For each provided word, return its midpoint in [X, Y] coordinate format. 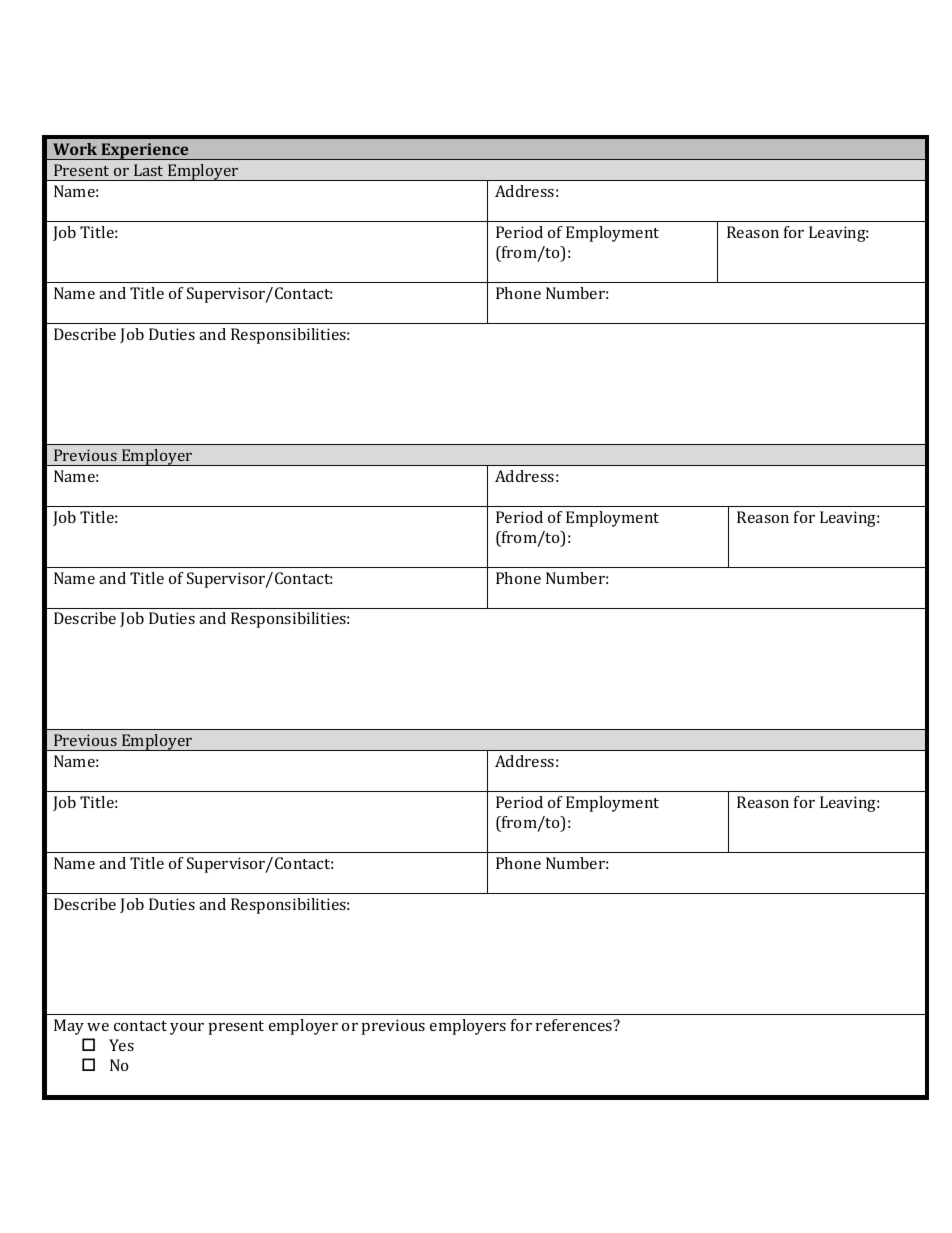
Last [148, 170]
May [69, 1027]
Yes [121, 1045]
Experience [145, 151]
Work [75, 149]
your [187, 1029]
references [575, 1025]
